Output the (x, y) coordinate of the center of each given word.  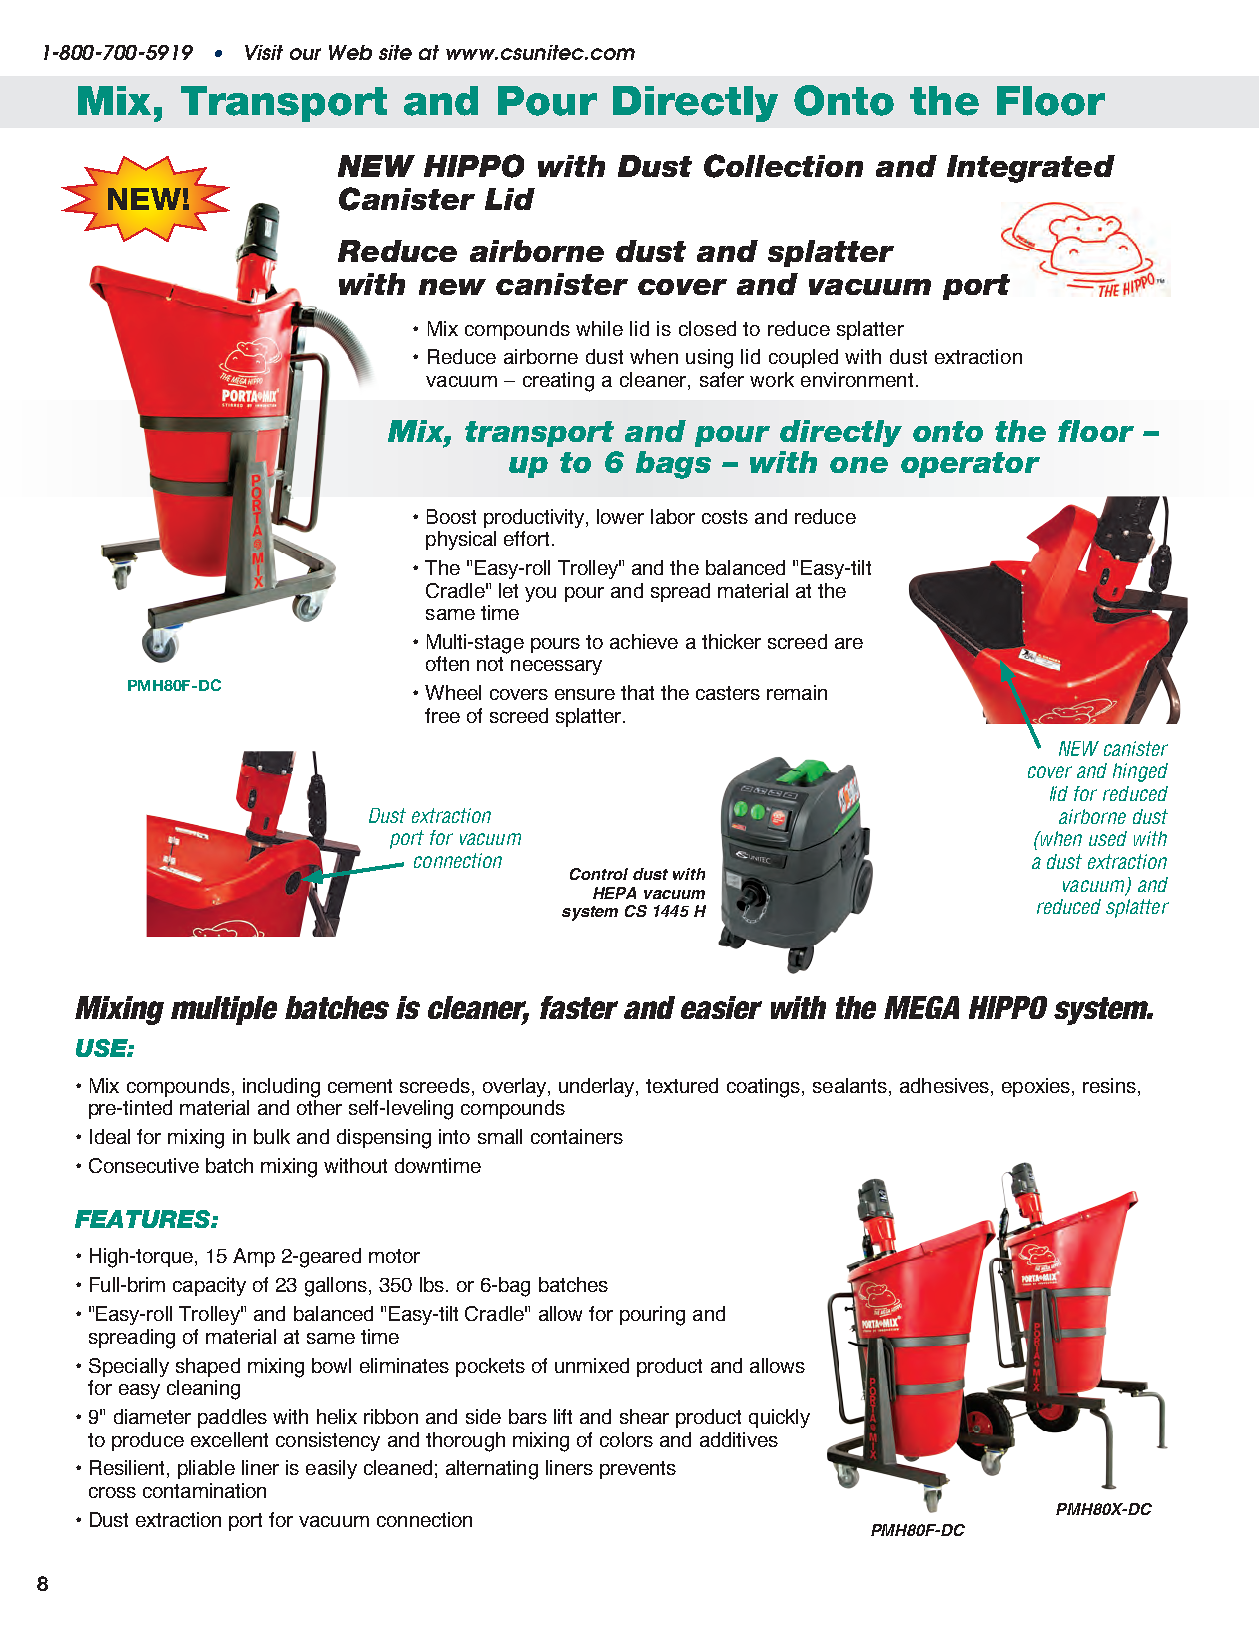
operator (970, 465)
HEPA (614, 893)
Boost (451, 516)
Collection (783, 166)
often (447, 663)
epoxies (1037, 1087)
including (281, 1088)
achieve (644, 641)
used (1108, 838)
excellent (229, 1439)
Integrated (1031, 169)
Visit (264, 52)
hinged (1140, 772)
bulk (272, 1136)
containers (577, 1136)
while (599, 328)
